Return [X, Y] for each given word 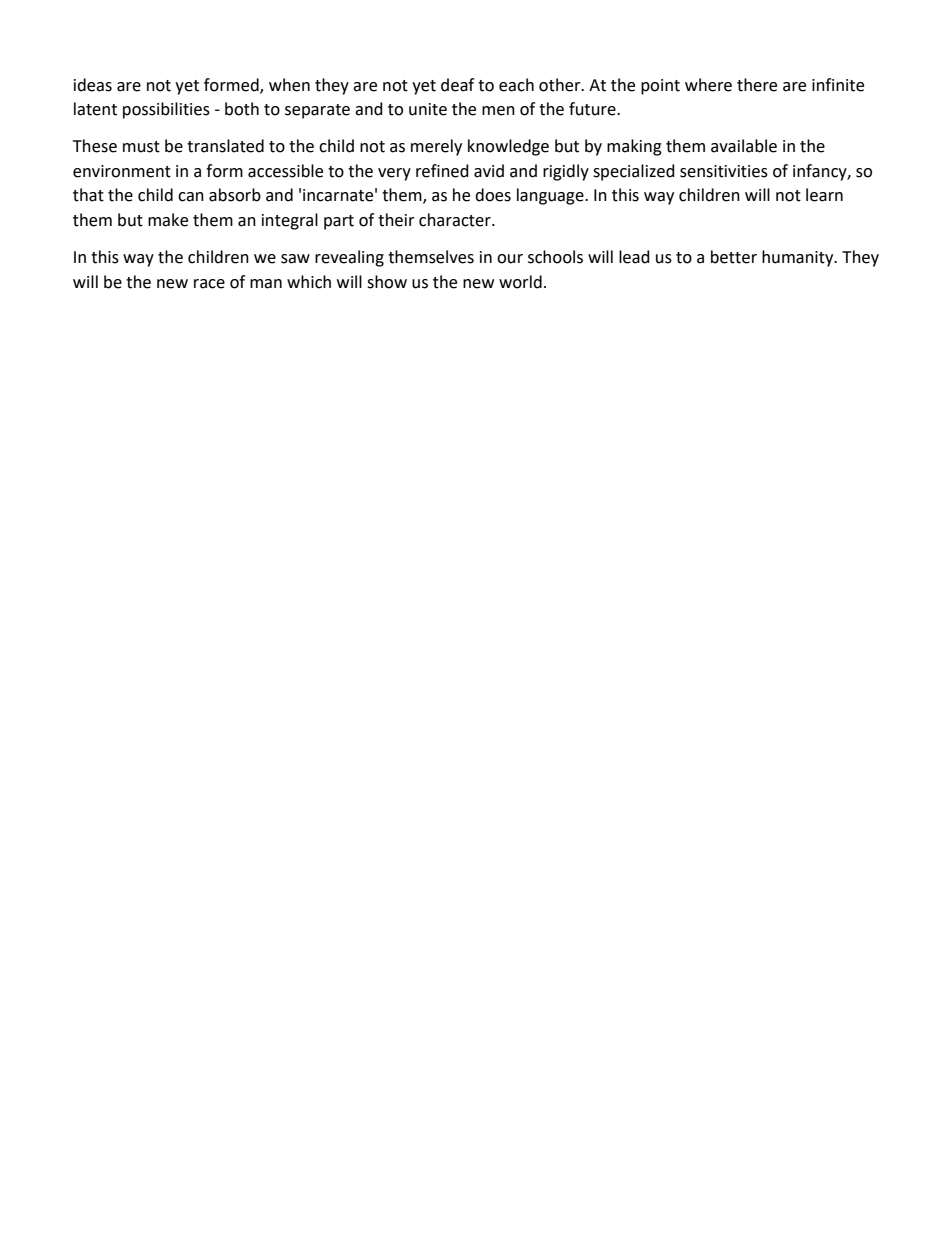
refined [442, 171]
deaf [457, 85]
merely [436, 147]
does [493, 195]
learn [824, 195]
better [734, 257]
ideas [93, 85]
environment [122, 171]
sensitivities [724, 171]
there [757, 85]
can [191, 197]
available [744, 146]
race [209, 284]
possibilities [166, 110]
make [168, 220]
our [510, 259]
